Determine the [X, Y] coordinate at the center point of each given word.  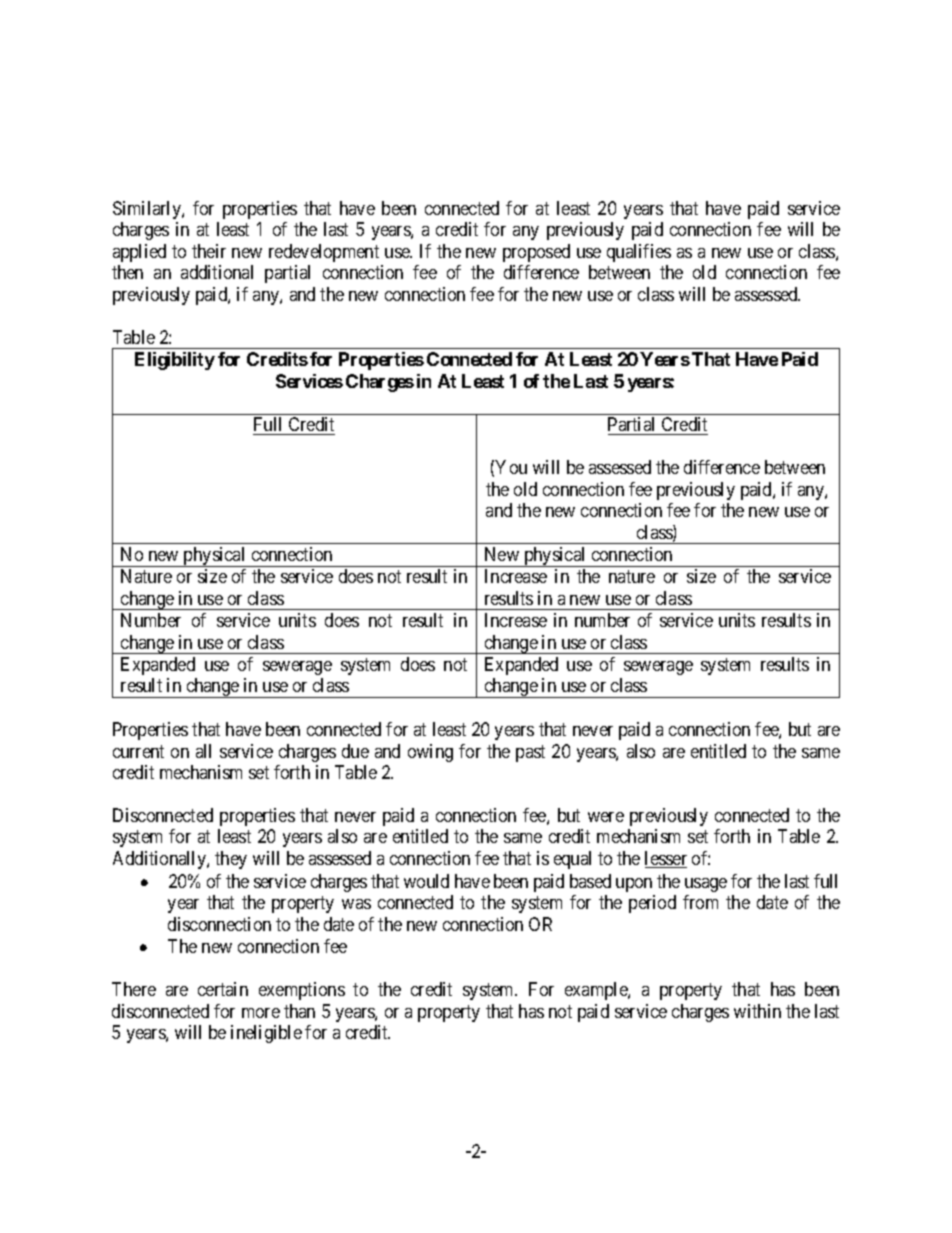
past [530, 753]
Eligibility [175, 361]
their [209, 251]
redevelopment [324, 253]
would [426, 881]
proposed [536, 253]
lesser [666, 859]
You [511, 467]
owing [430, 753]
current [138, 751]
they [231, 860]
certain [223, 989]
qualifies [639, 253]
